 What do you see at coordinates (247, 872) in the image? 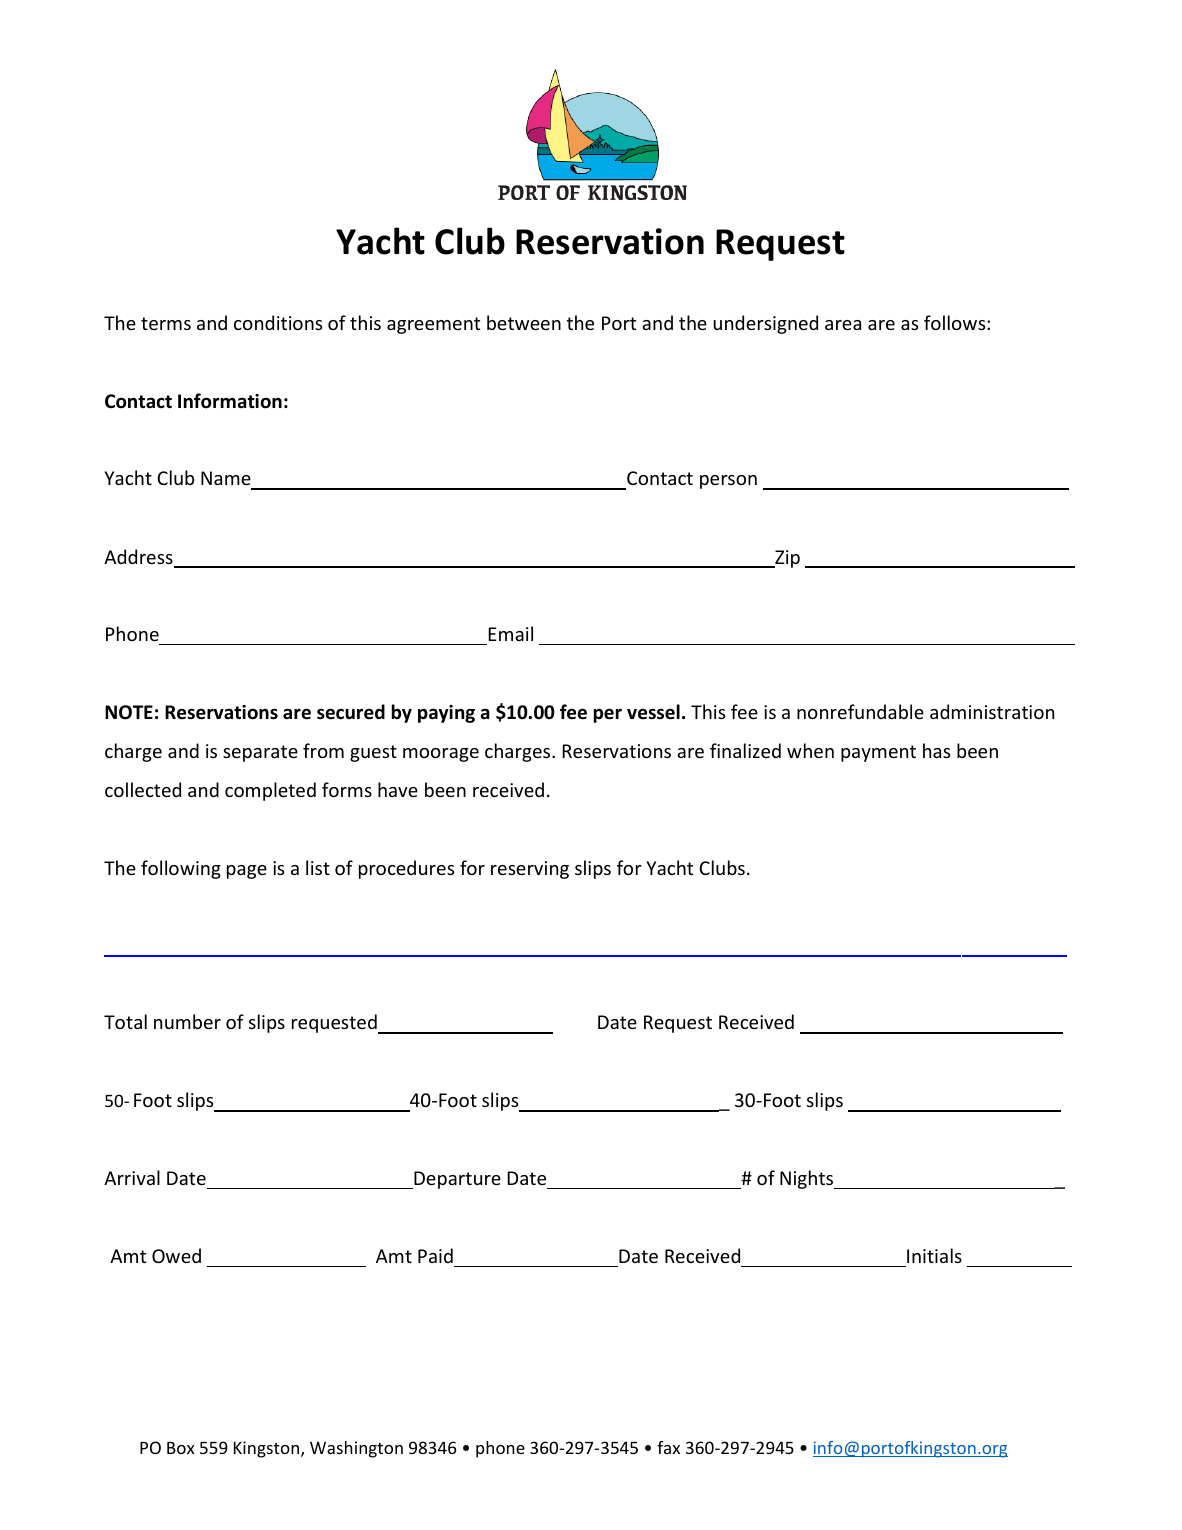
I see `page` at bounding box center [247, 872].
